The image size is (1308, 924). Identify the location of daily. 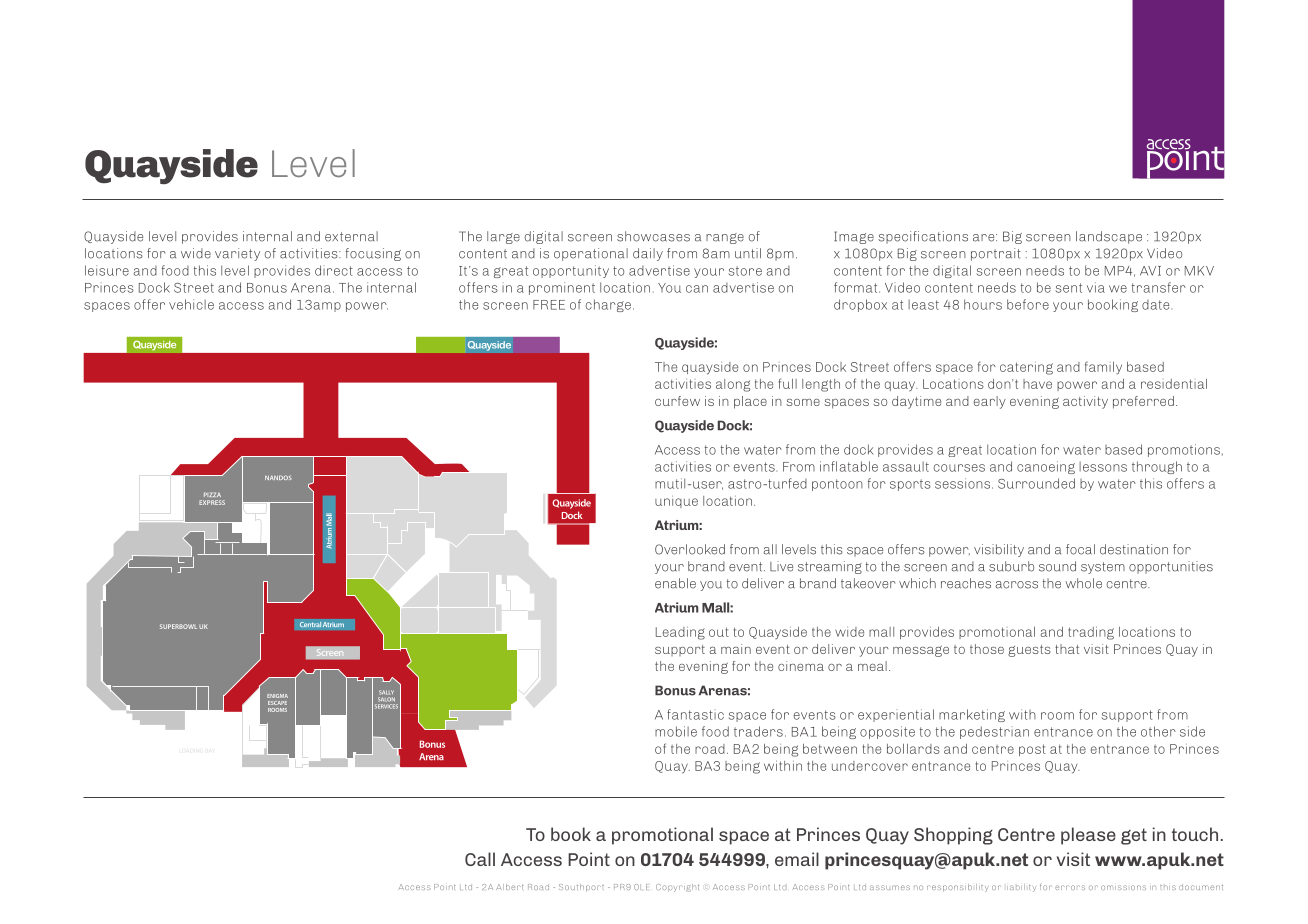
(648, 254).
